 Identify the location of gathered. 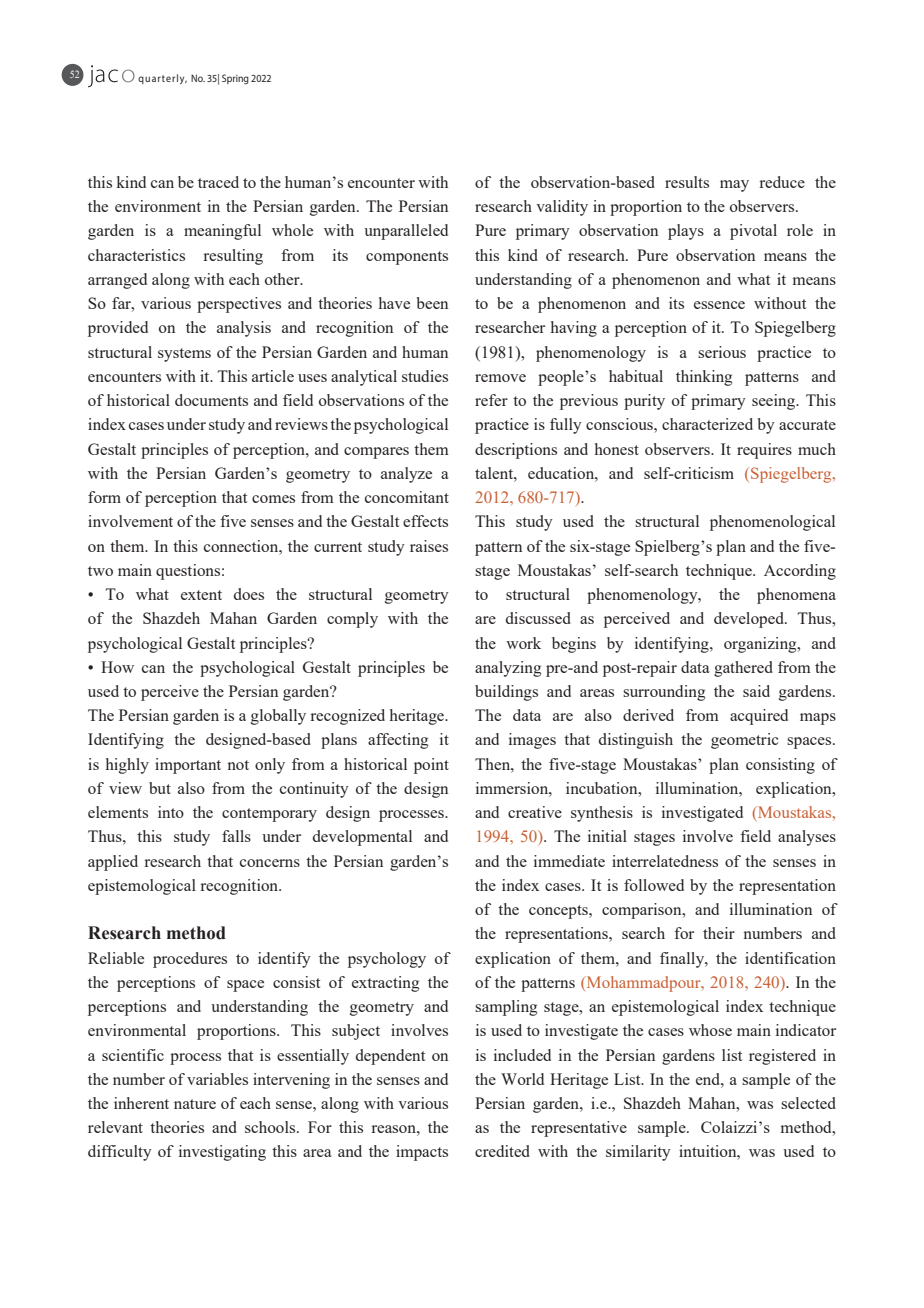
(743, 669).
